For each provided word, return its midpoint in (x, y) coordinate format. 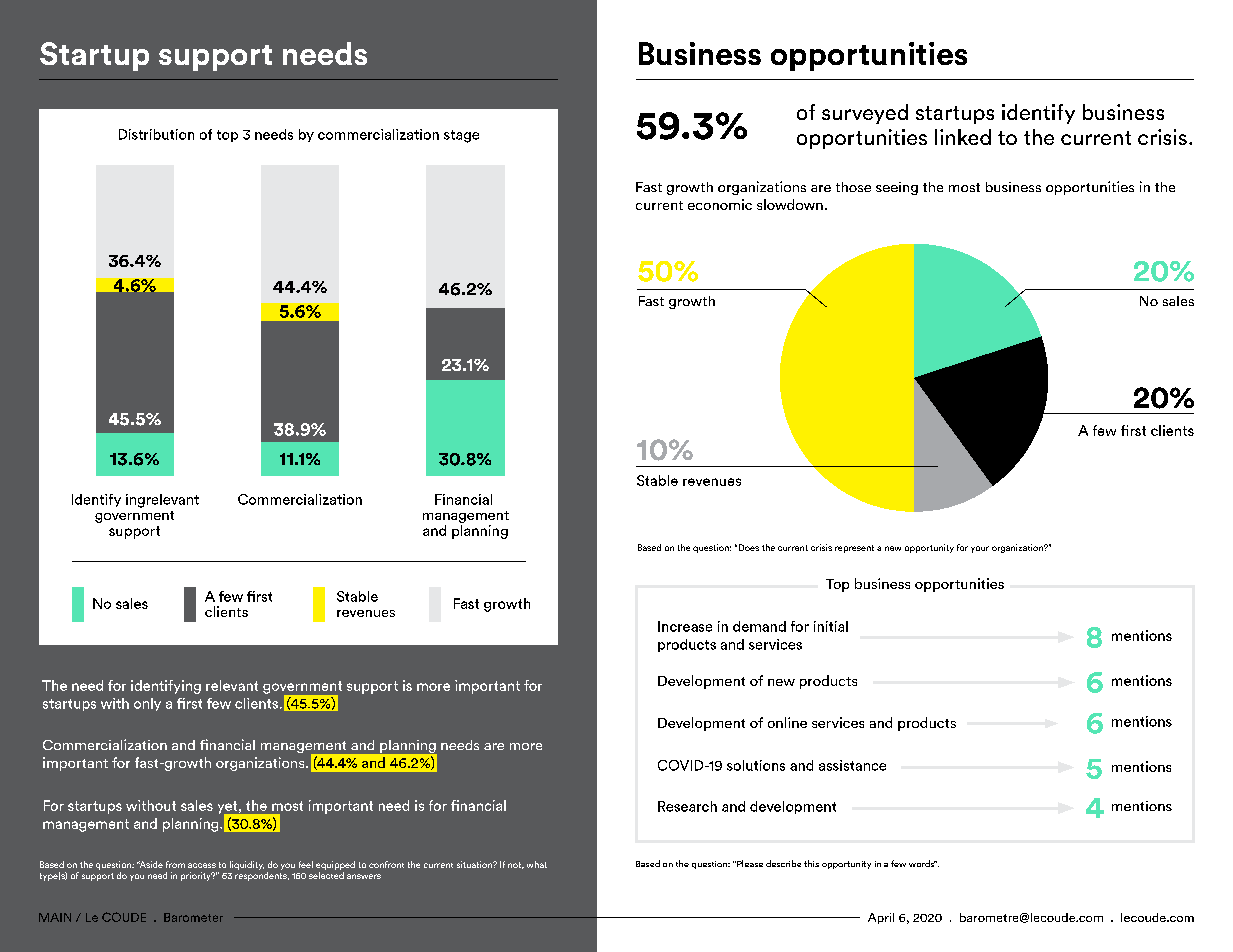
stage (461, 136)
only (147, 704)
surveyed (865, 114)
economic (720, 204)
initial (831, 626)
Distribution (156, 134)
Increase (685, 626)
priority (197, 876)
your (980, 549)
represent (854, 549)
